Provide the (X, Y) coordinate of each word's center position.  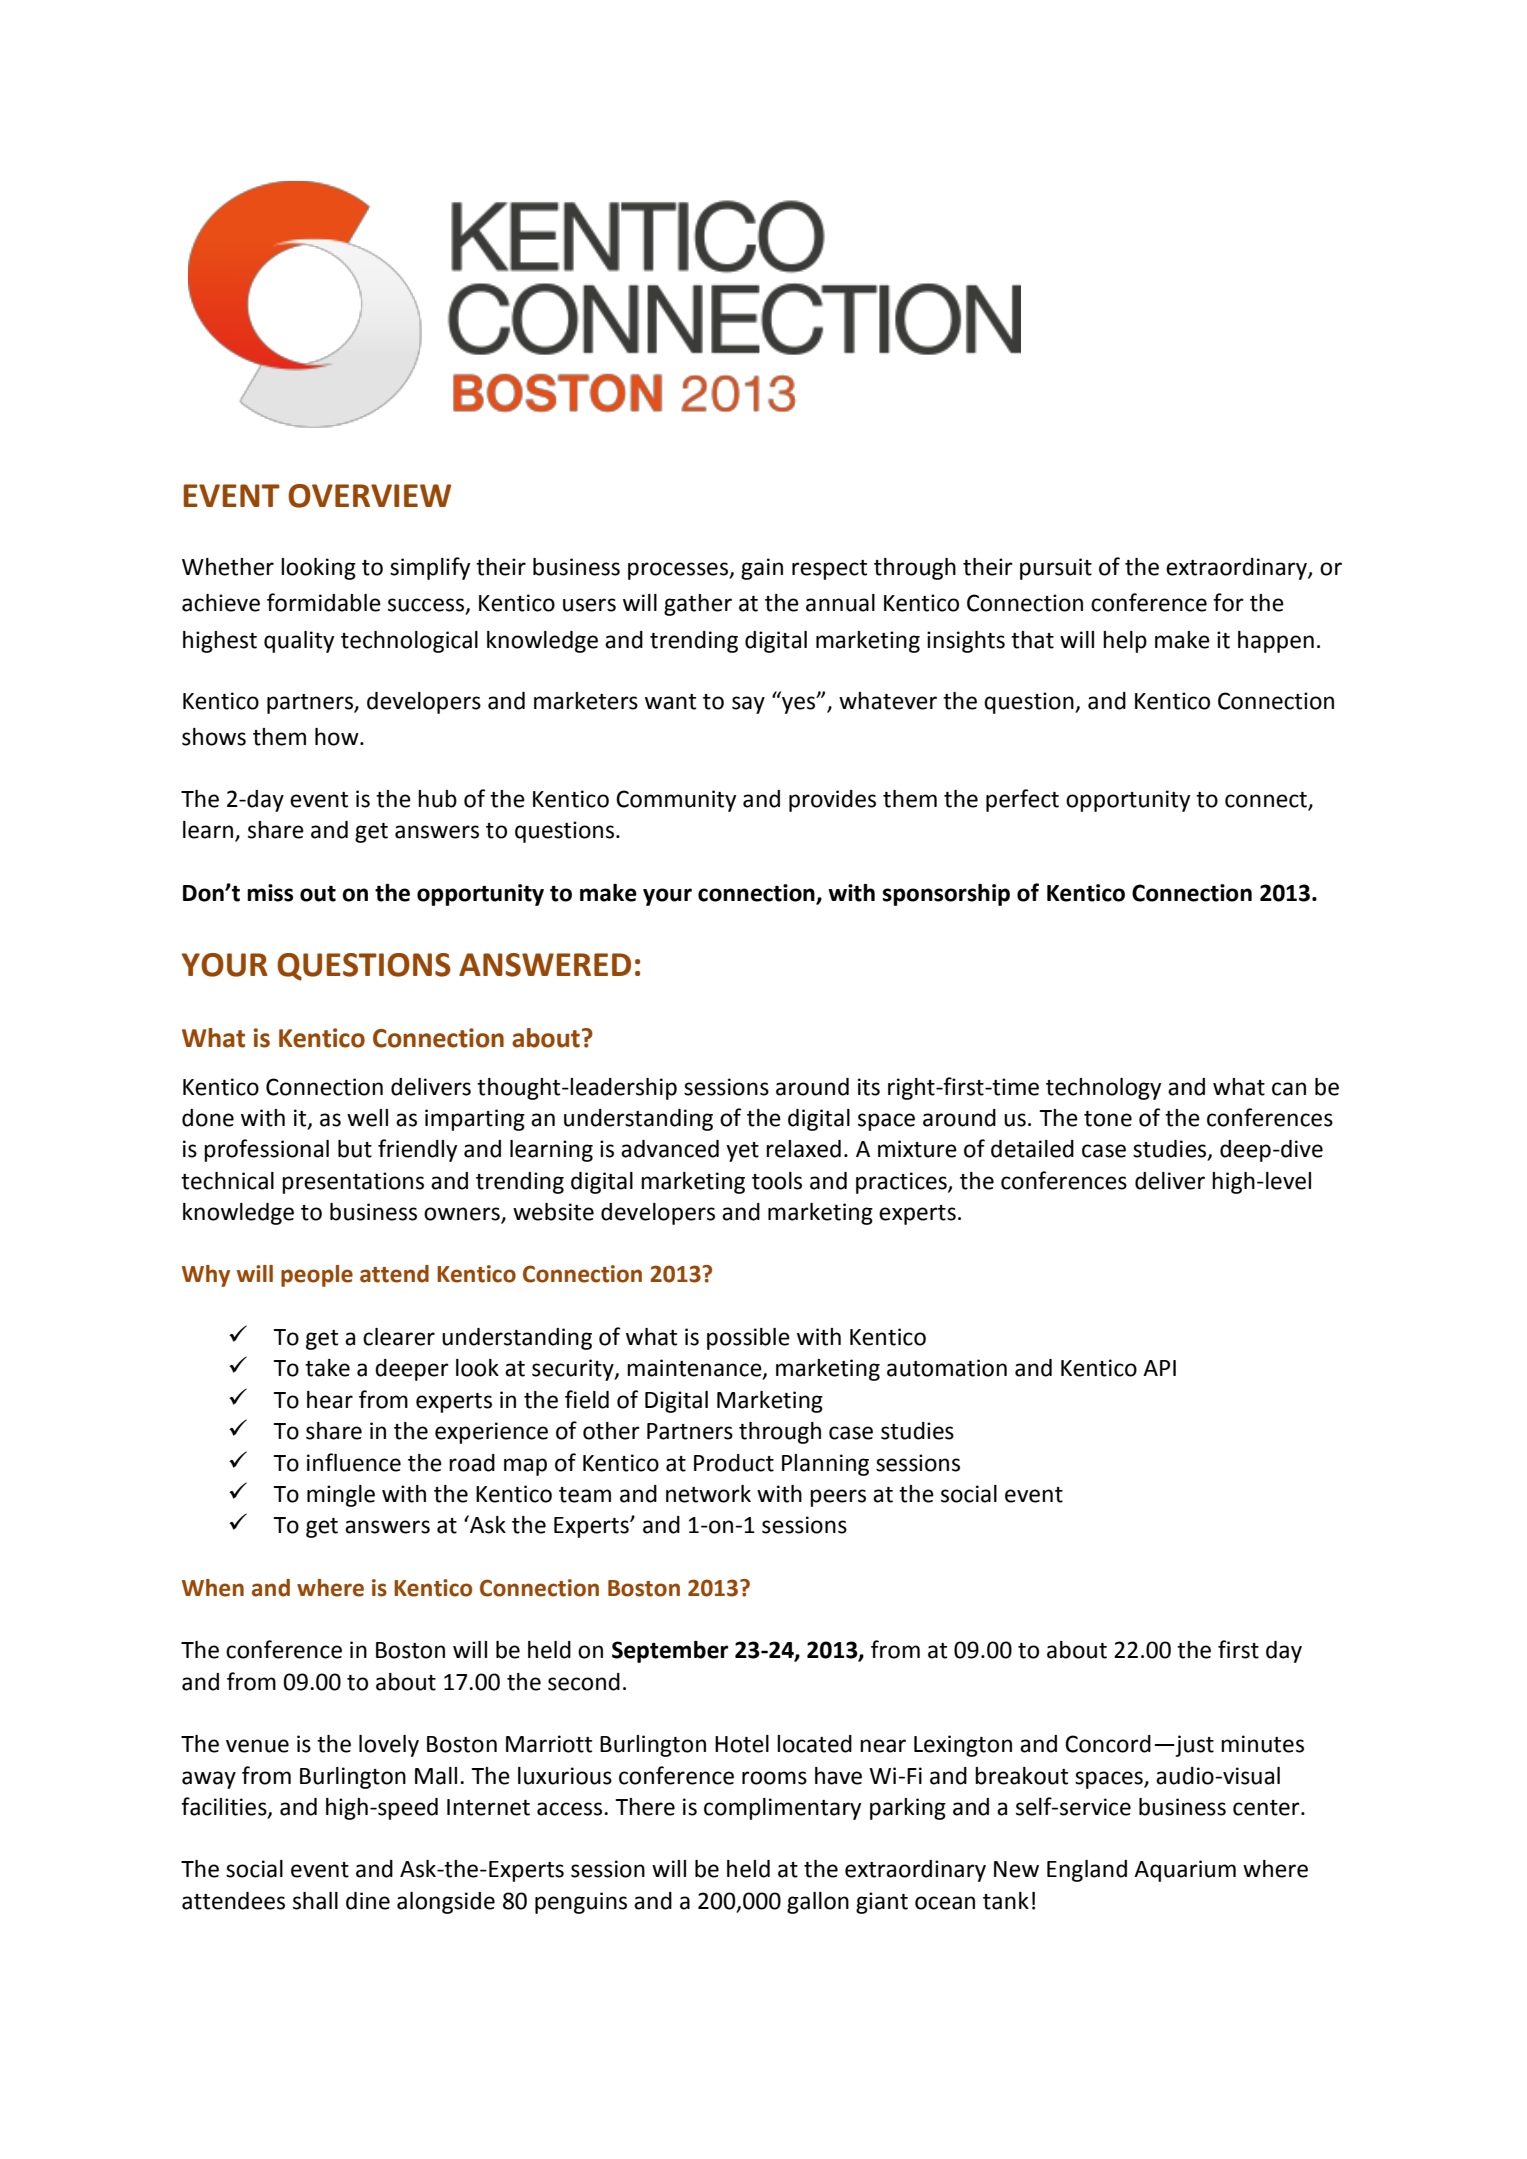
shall (315, 1901)
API (1159, 1368)
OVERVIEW (369, 496)
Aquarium (1185, 1871)
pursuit (1056, 569)
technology (1103, 1089)
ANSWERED (545, 965)
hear (330, 1400)
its (869, 1087)
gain (762, 569)
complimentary (782, 1809)
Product (734, 1463)
